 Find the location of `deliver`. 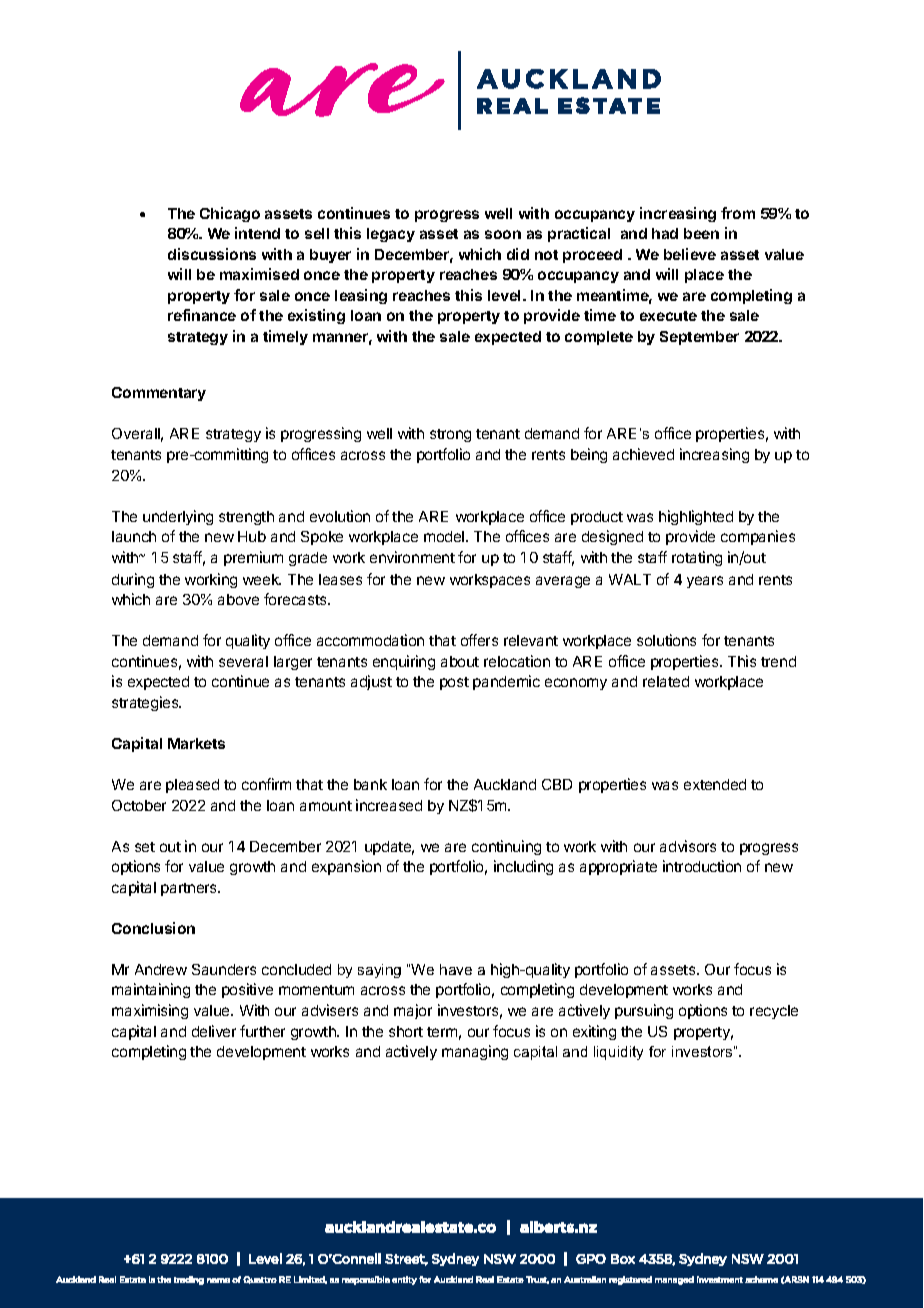

deliver is located at coordinates (214, 1031).
